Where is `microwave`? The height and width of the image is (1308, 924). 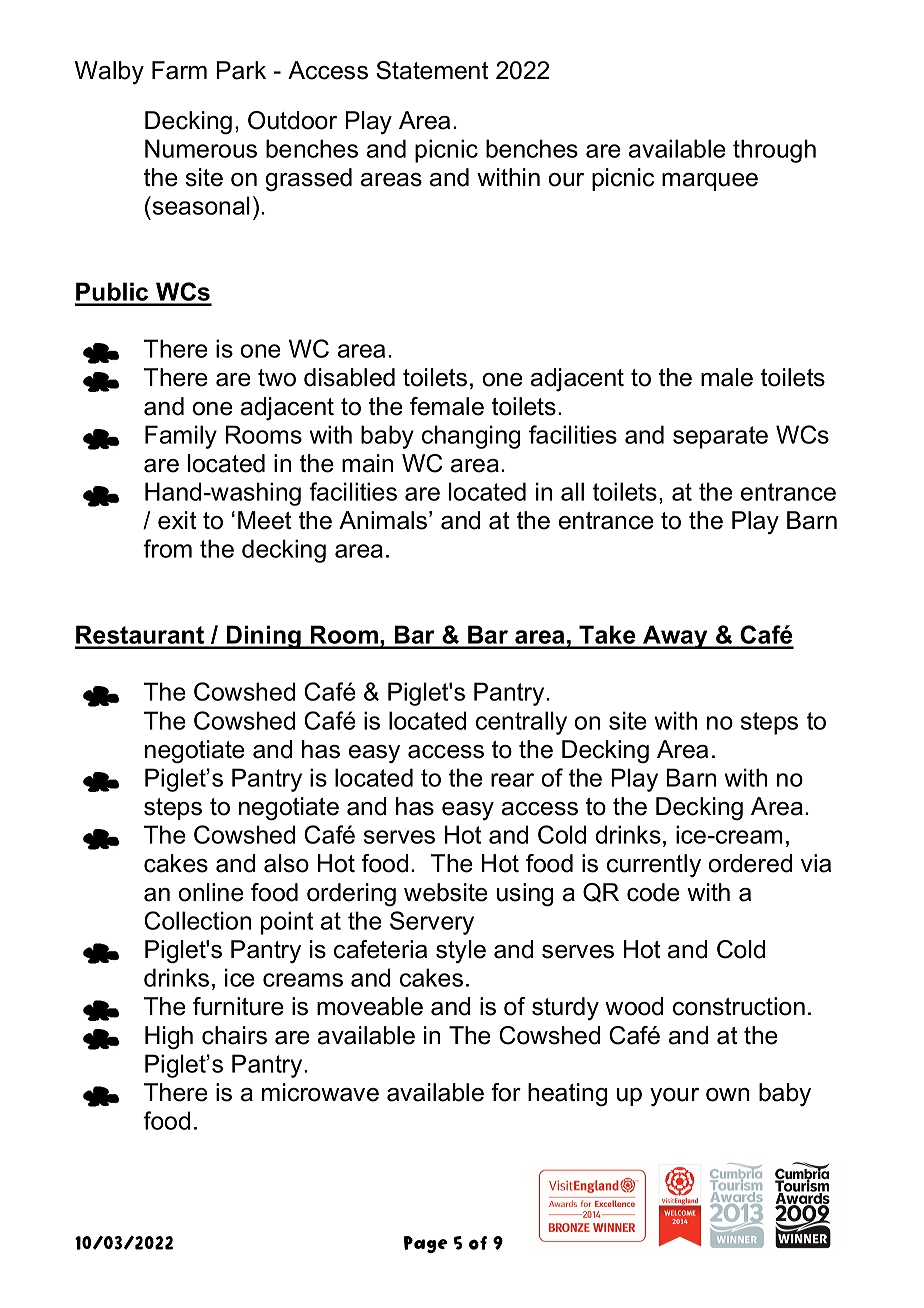
microwave is located at coordinates (320, 1092).
